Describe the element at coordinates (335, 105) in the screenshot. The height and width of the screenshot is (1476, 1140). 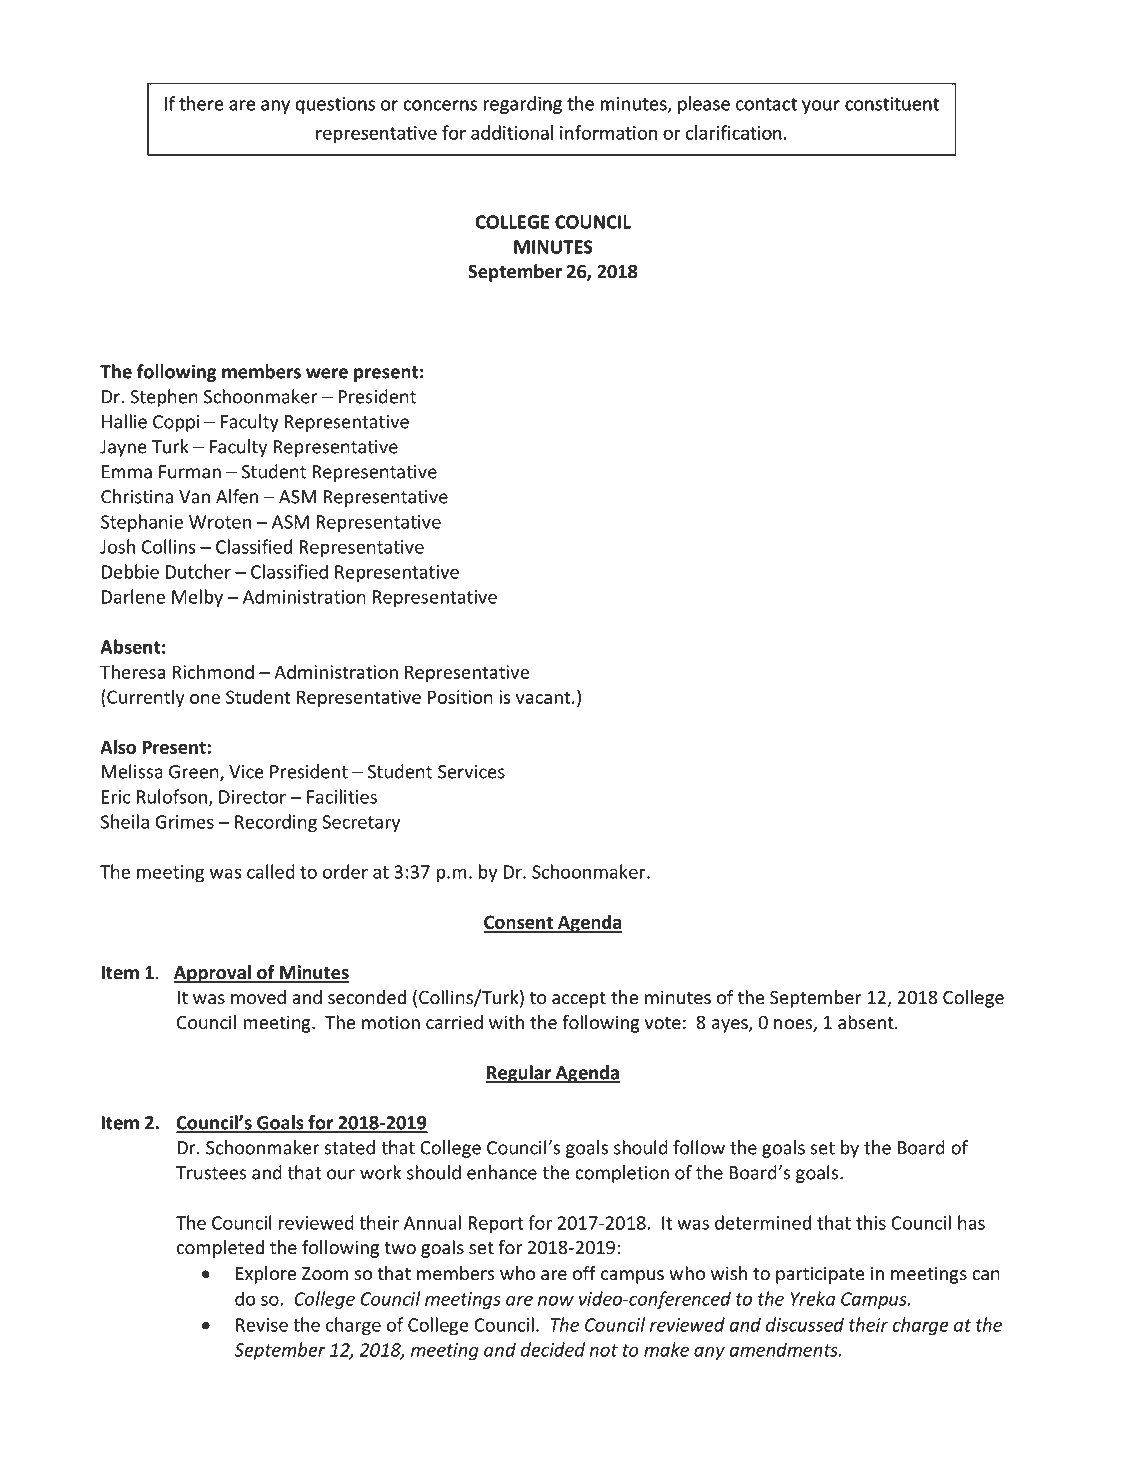
I see `questions` at that location.
